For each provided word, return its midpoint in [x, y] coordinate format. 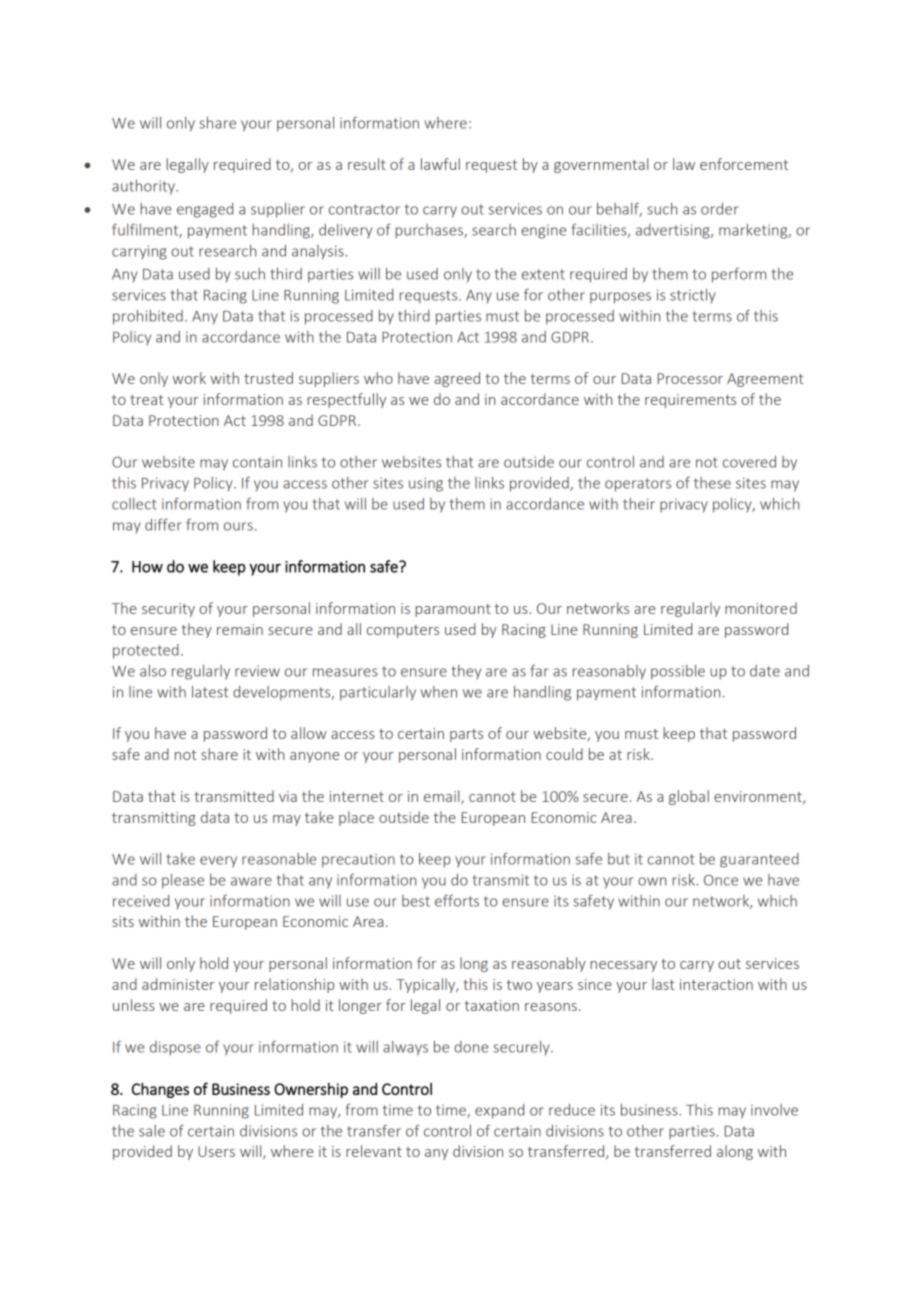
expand [499, 1111]
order [720, 209]
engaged [205, 210]
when [439, 692]
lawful [440, 164]
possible [678, 672]
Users [216, 1151]
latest [210, 692]
